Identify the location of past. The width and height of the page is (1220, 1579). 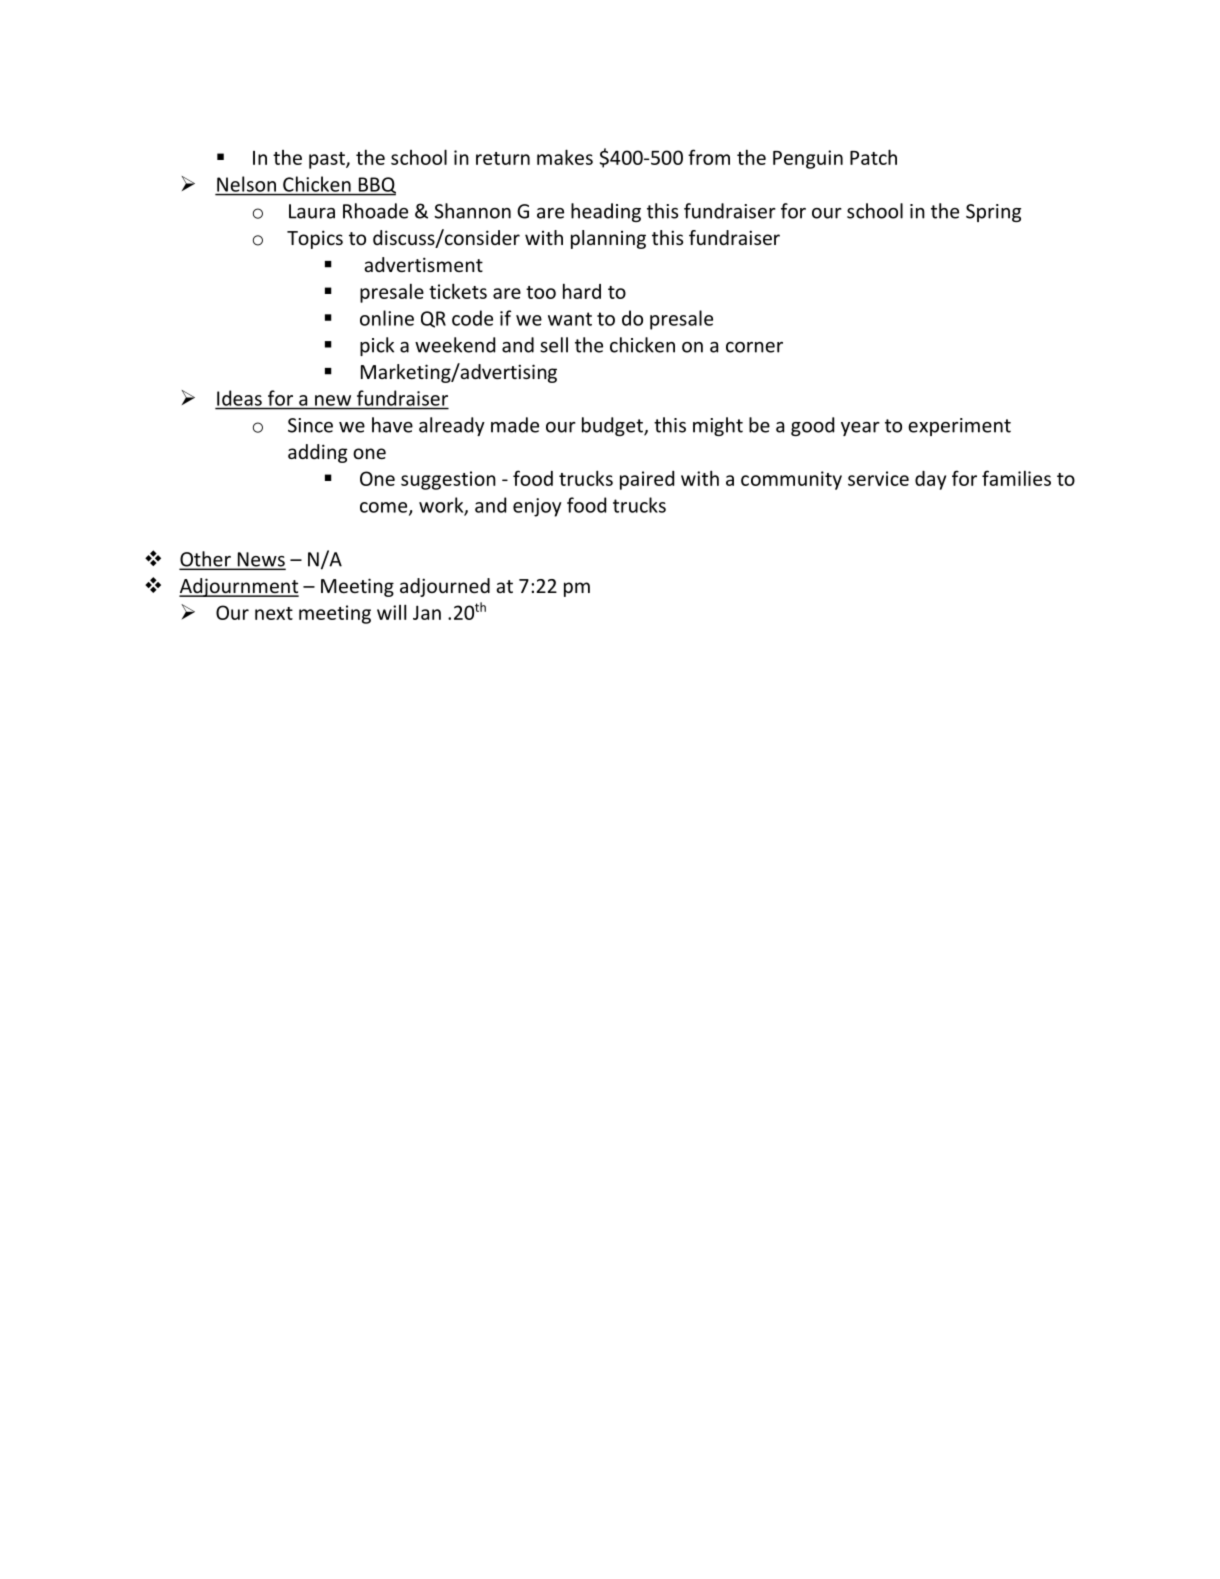
(328, 160).
